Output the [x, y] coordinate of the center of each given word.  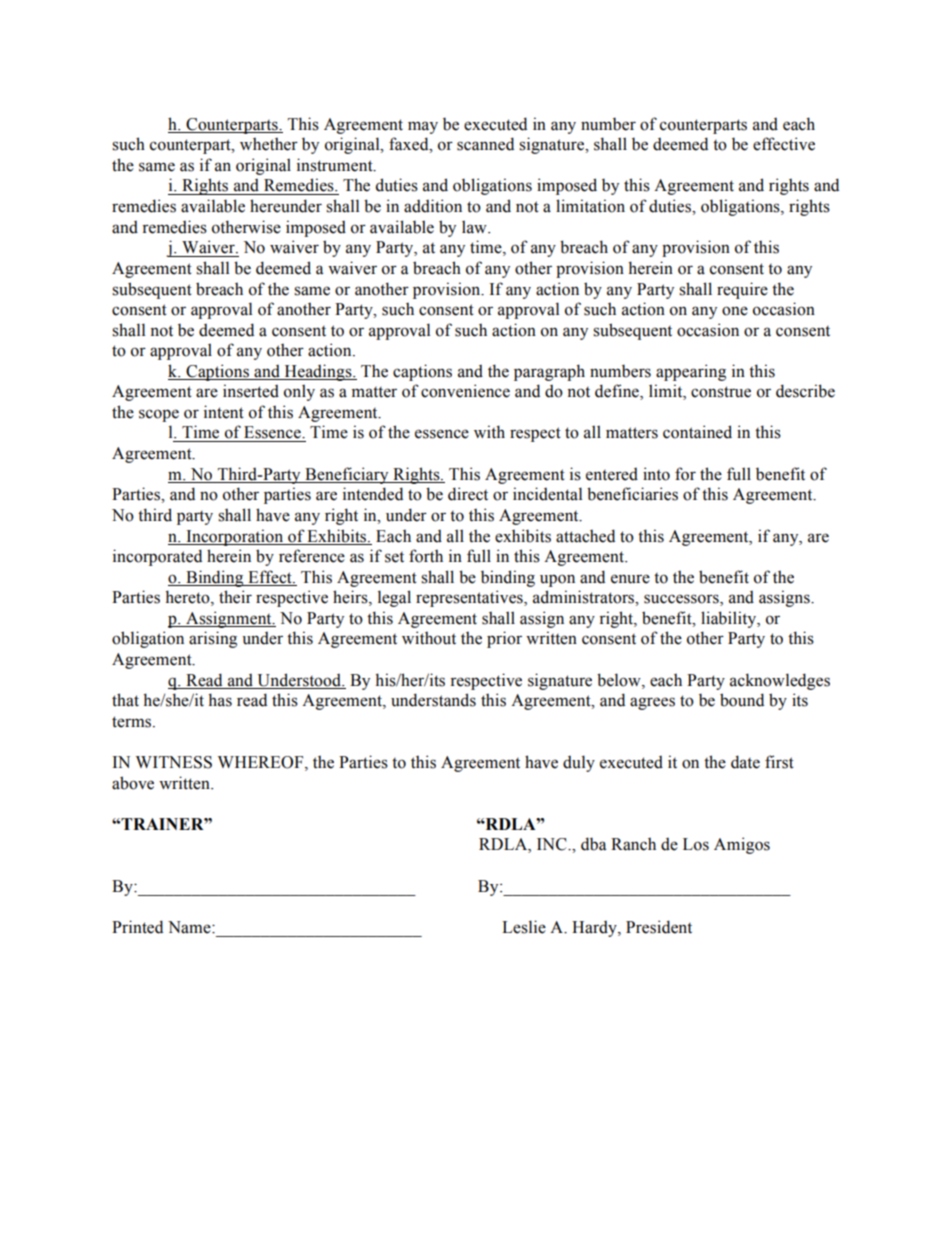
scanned [485, 144]
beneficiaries [632, 494]
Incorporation [235, 537]
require [742, 290]
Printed [137, 927]
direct [468, 494]
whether [269, 144]
